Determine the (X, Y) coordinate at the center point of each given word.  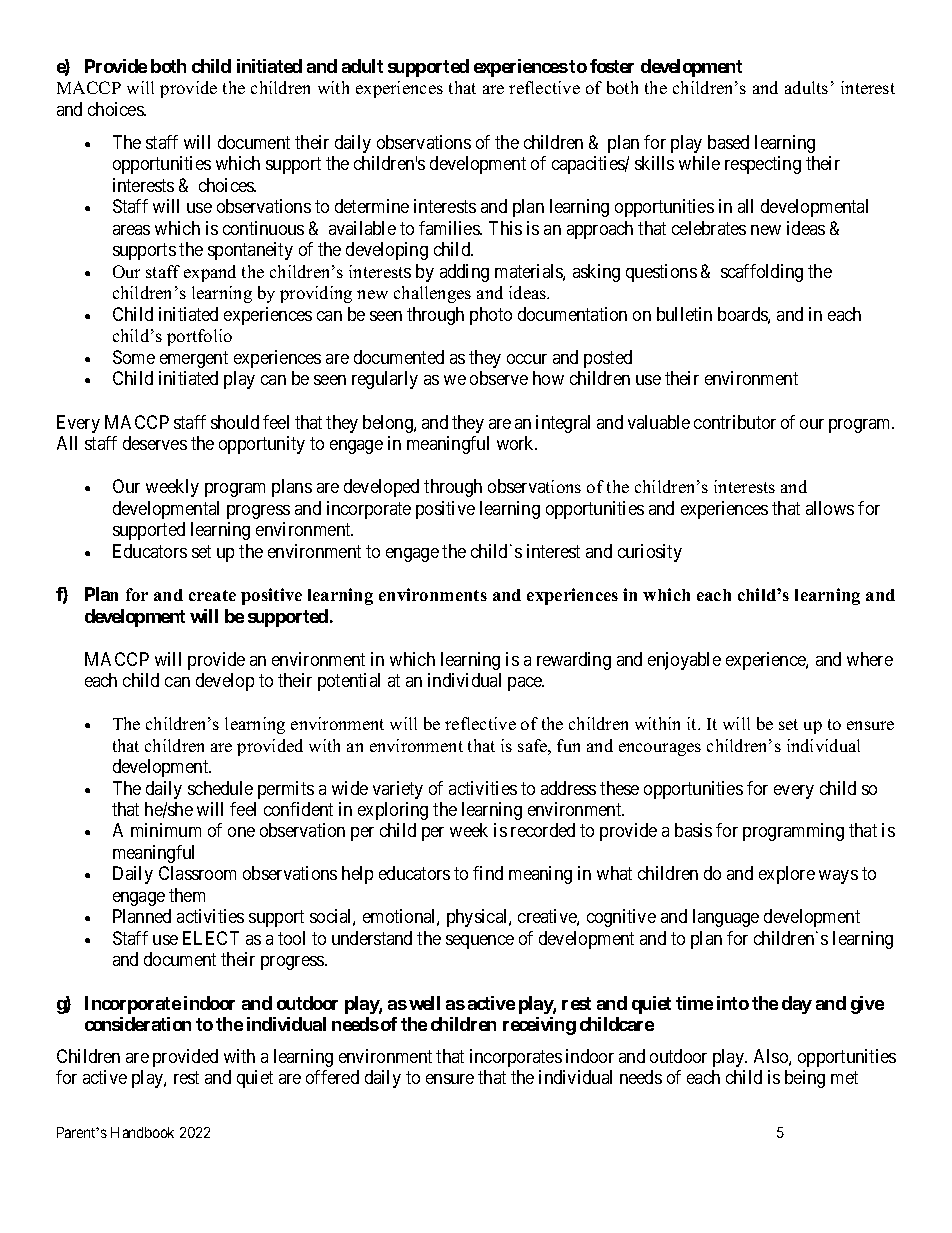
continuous (263, 228)
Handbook (142, 1132)
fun (568, 745)
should (235, 422)
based (728, 142)
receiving (539, 1026)
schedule (220, 788)
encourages (660, 749)
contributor (735, 422)
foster (612, 66)
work (517, 443)
